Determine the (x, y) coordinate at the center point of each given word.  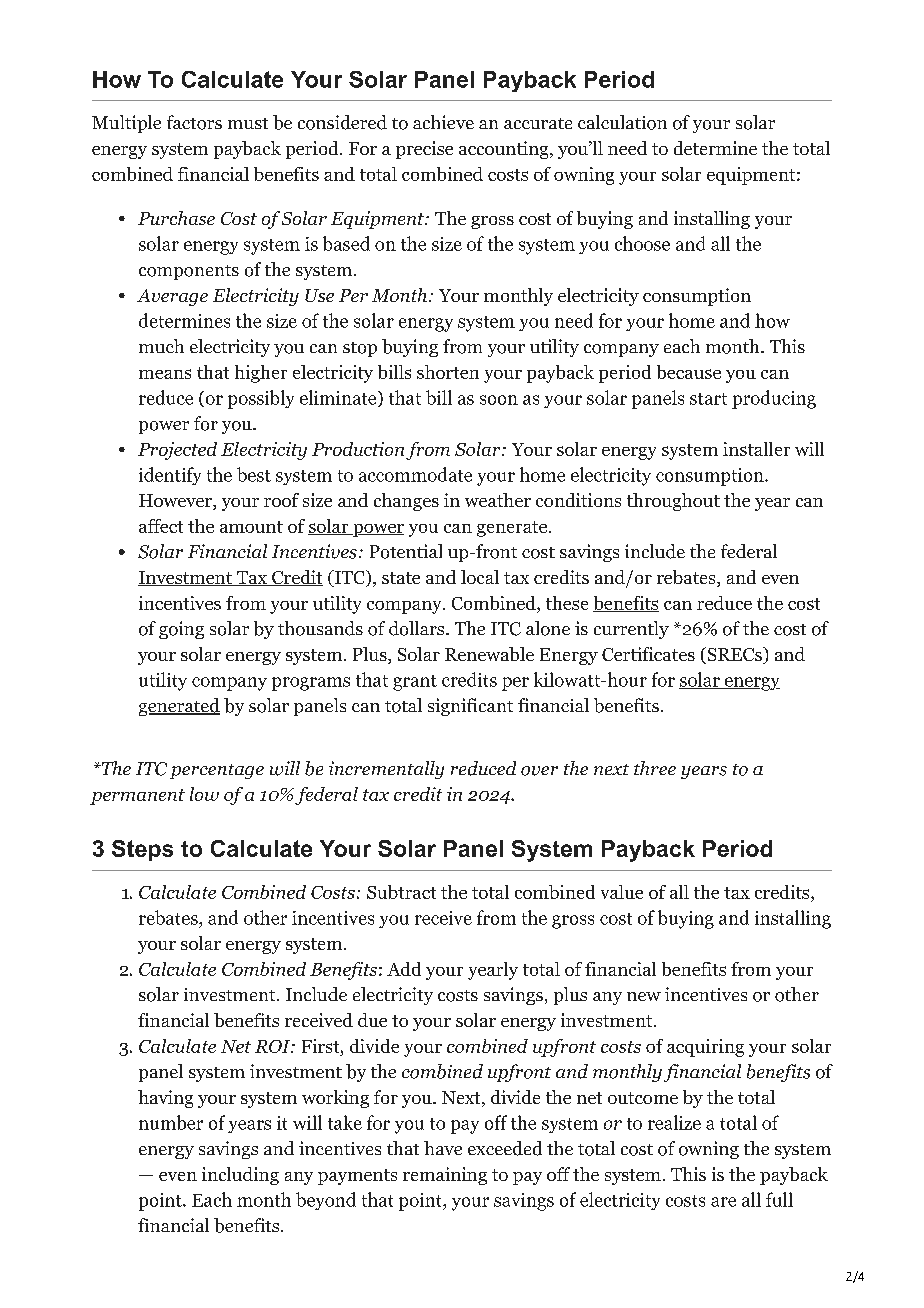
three (655, 768)
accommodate (415, 474)
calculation (622, 122)
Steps (142, 850)
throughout (673, 502)
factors (194, 122)
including (240, 1176)
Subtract (401, 892)
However (176, 502)
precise (424, 150)
